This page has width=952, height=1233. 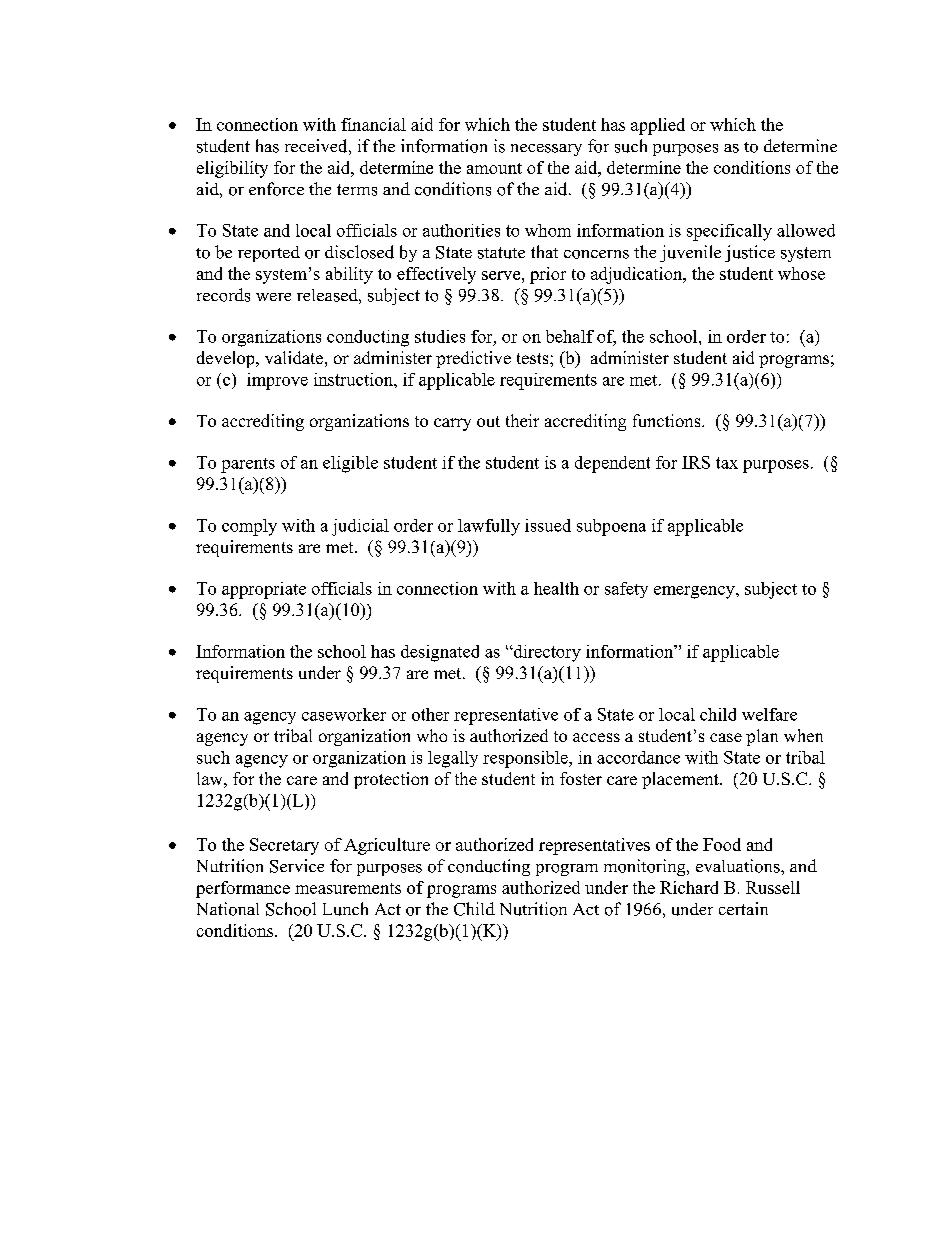 I want to click on directory, so click(x=546, y=653).
